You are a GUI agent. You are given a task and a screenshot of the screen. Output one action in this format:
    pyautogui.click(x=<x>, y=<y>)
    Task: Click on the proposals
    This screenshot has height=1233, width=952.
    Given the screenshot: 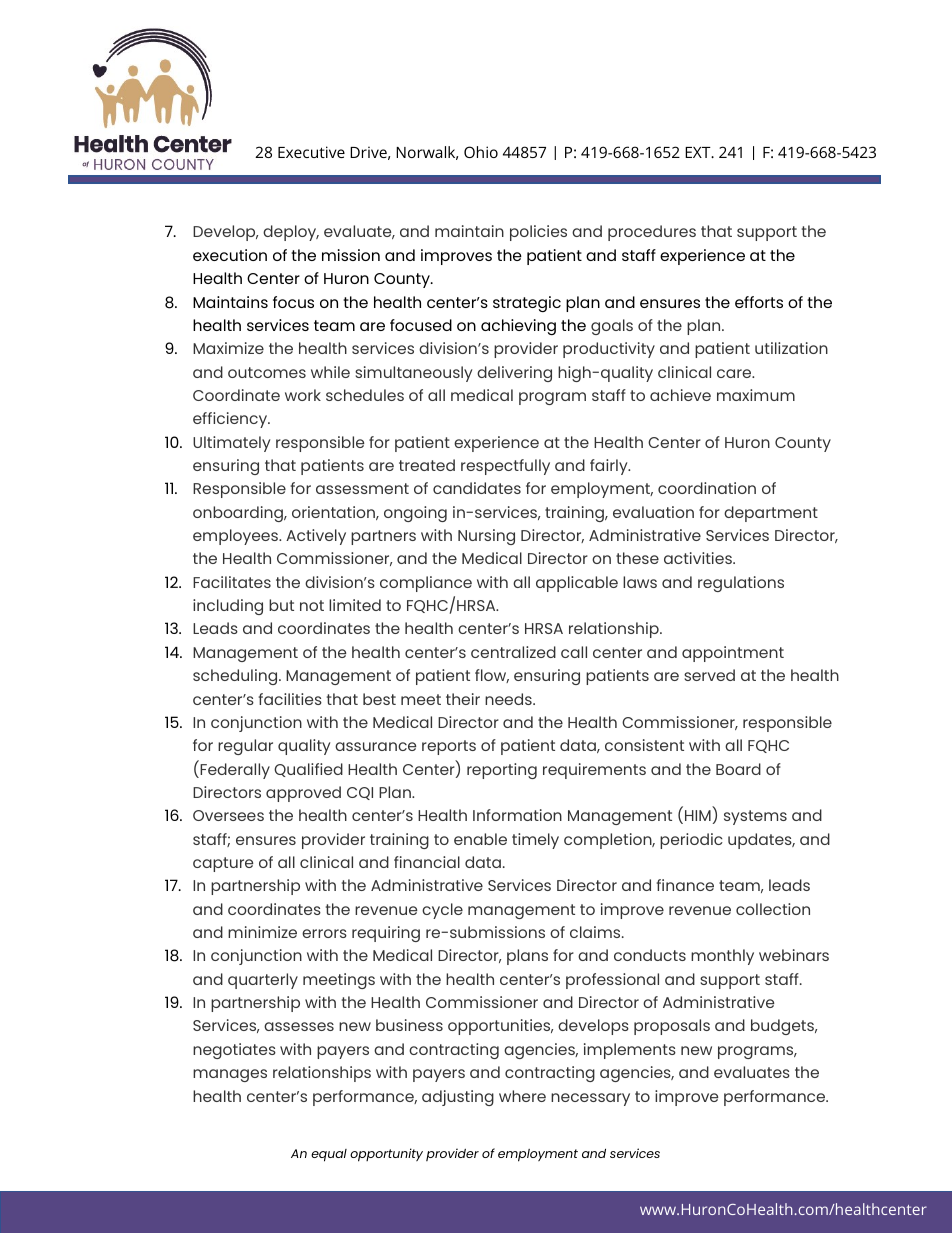 What is the action you would take?
    pyautogui.click(x=672, y=1027)
